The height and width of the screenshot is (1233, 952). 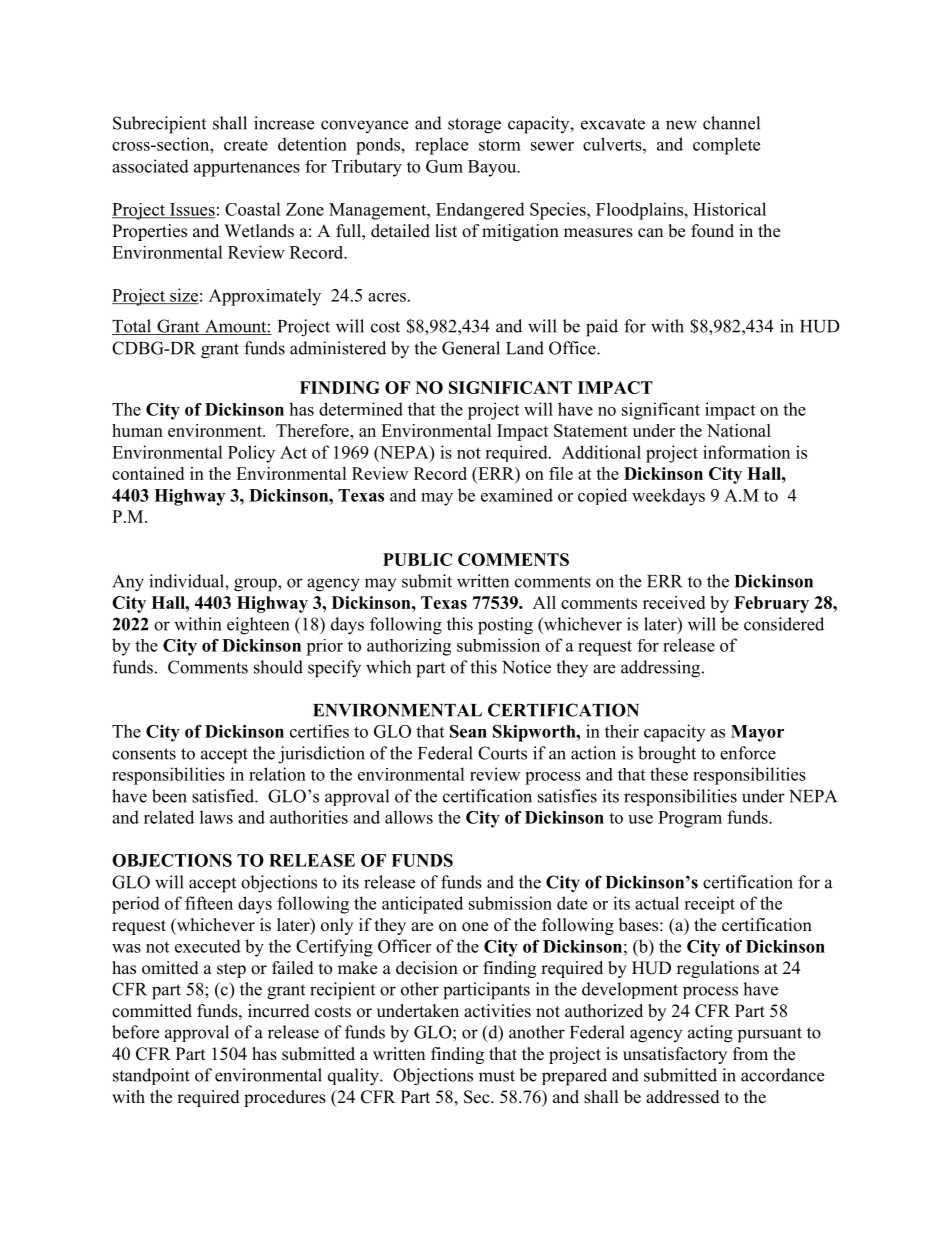 I want to click on unsatisfactory, so click(x=675, y=1055).
